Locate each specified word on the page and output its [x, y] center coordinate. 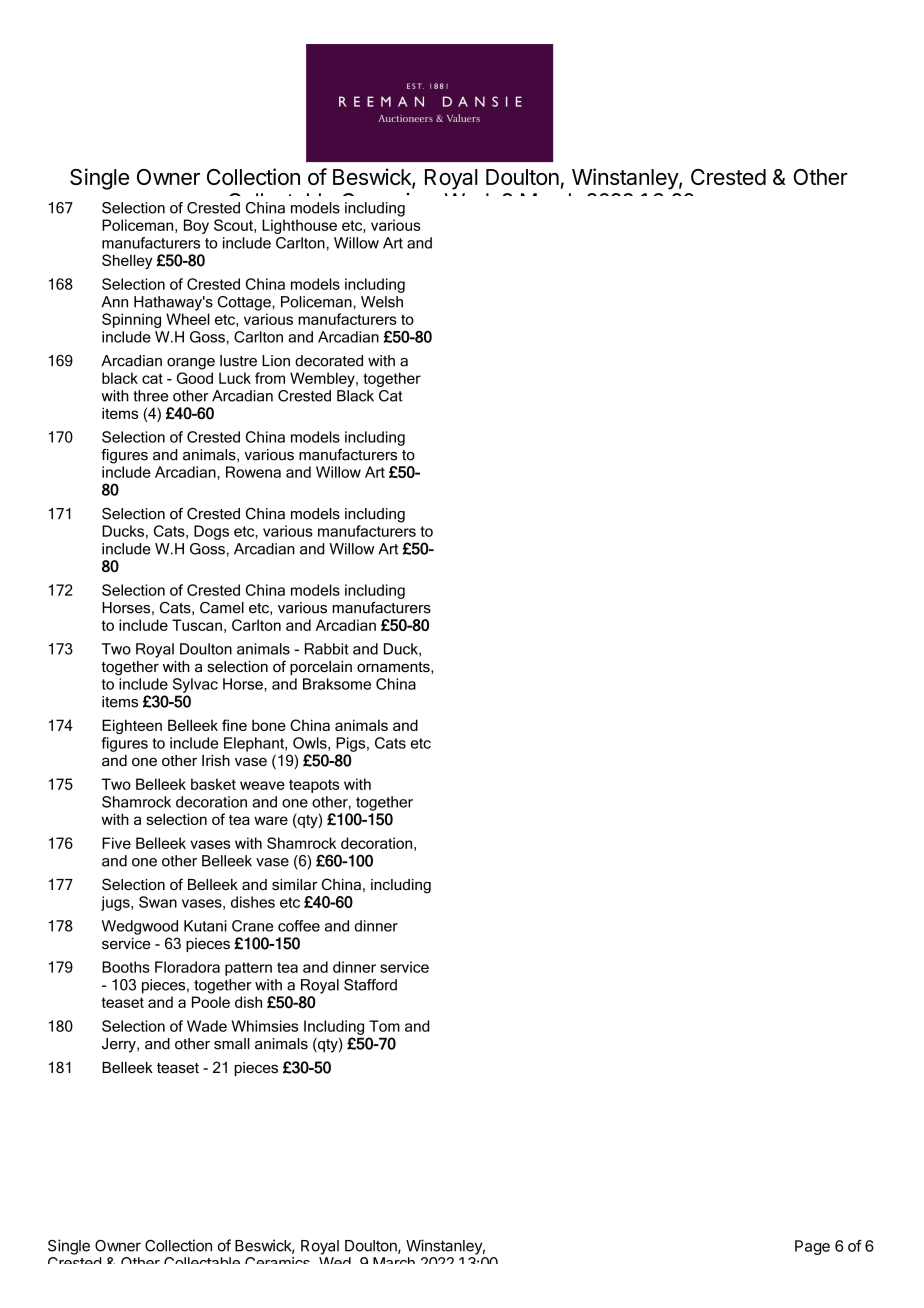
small [232, 1044]
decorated [329, 361]
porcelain [321, 668]
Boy [196, 226]
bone [269, 725]
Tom [384, 1026]
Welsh [382, 302]
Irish [216, 760]
